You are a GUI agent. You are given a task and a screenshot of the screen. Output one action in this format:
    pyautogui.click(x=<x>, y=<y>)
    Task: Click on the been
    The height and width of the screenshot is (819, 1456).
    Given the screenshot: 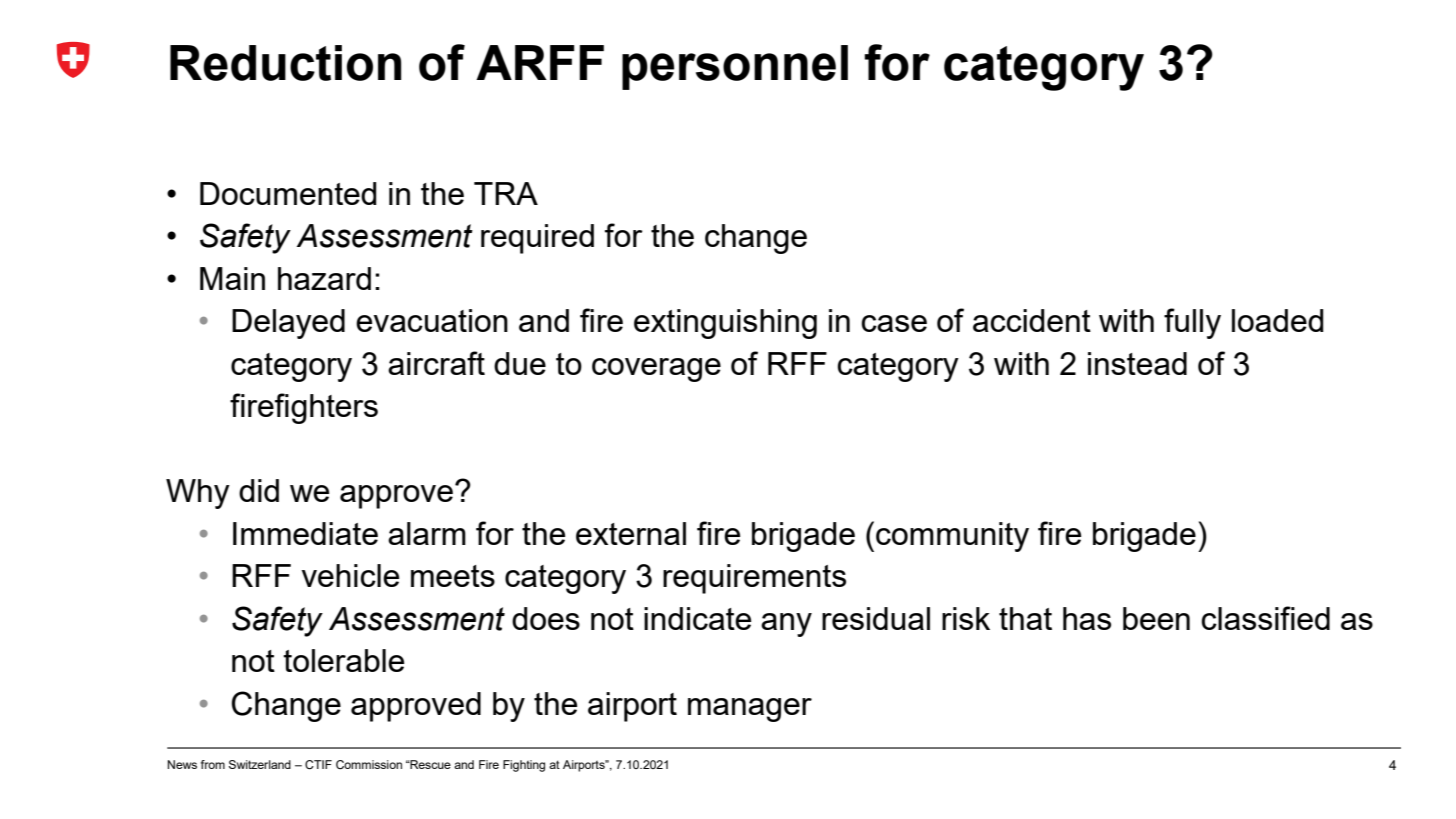 What is the action you would take?
    pyautogui.click(x=1156, y=618)
